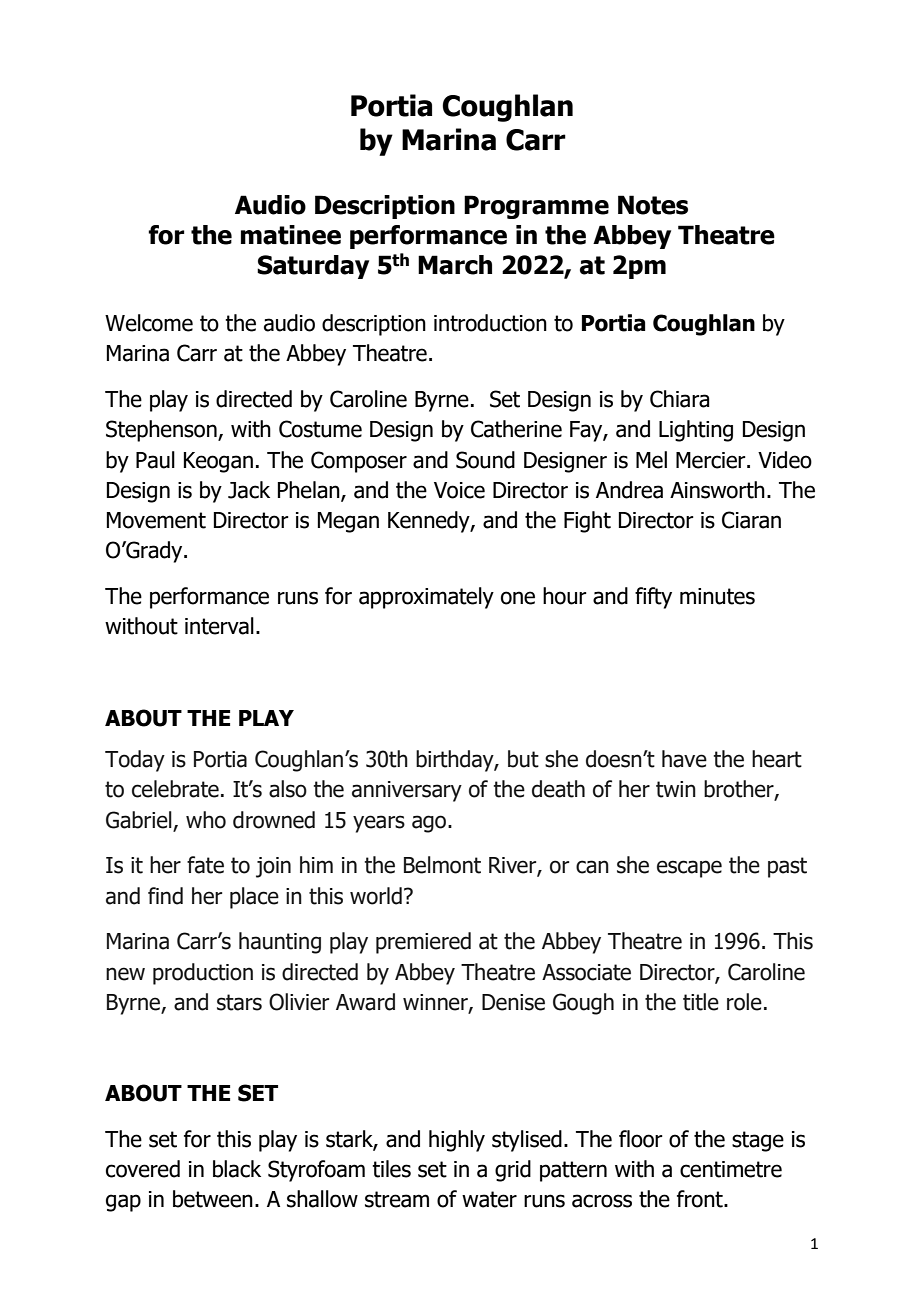  What do you see at coordinates (203, 974) in the document?
I see `production` at bounding box center [203, 974].
